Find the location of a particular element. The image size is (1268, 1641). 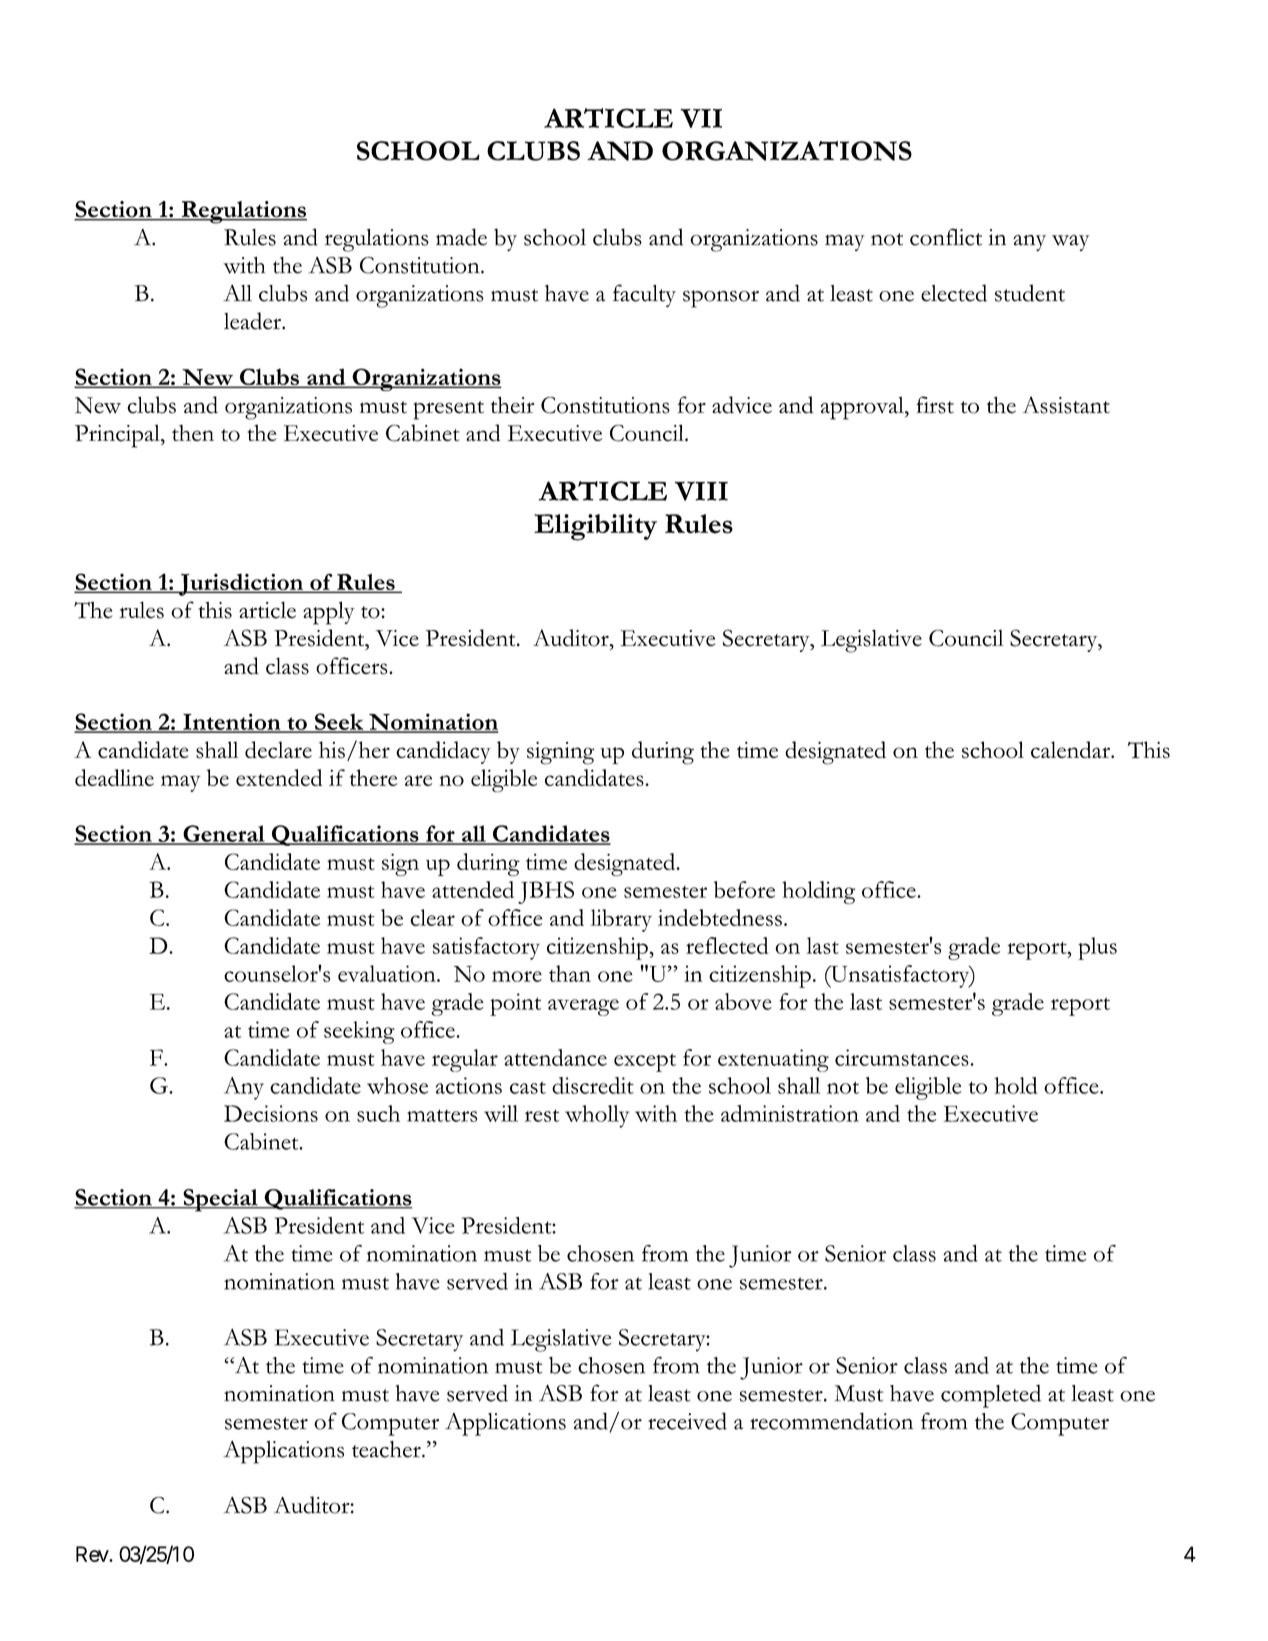

General is located at coordinates (224, 834).
